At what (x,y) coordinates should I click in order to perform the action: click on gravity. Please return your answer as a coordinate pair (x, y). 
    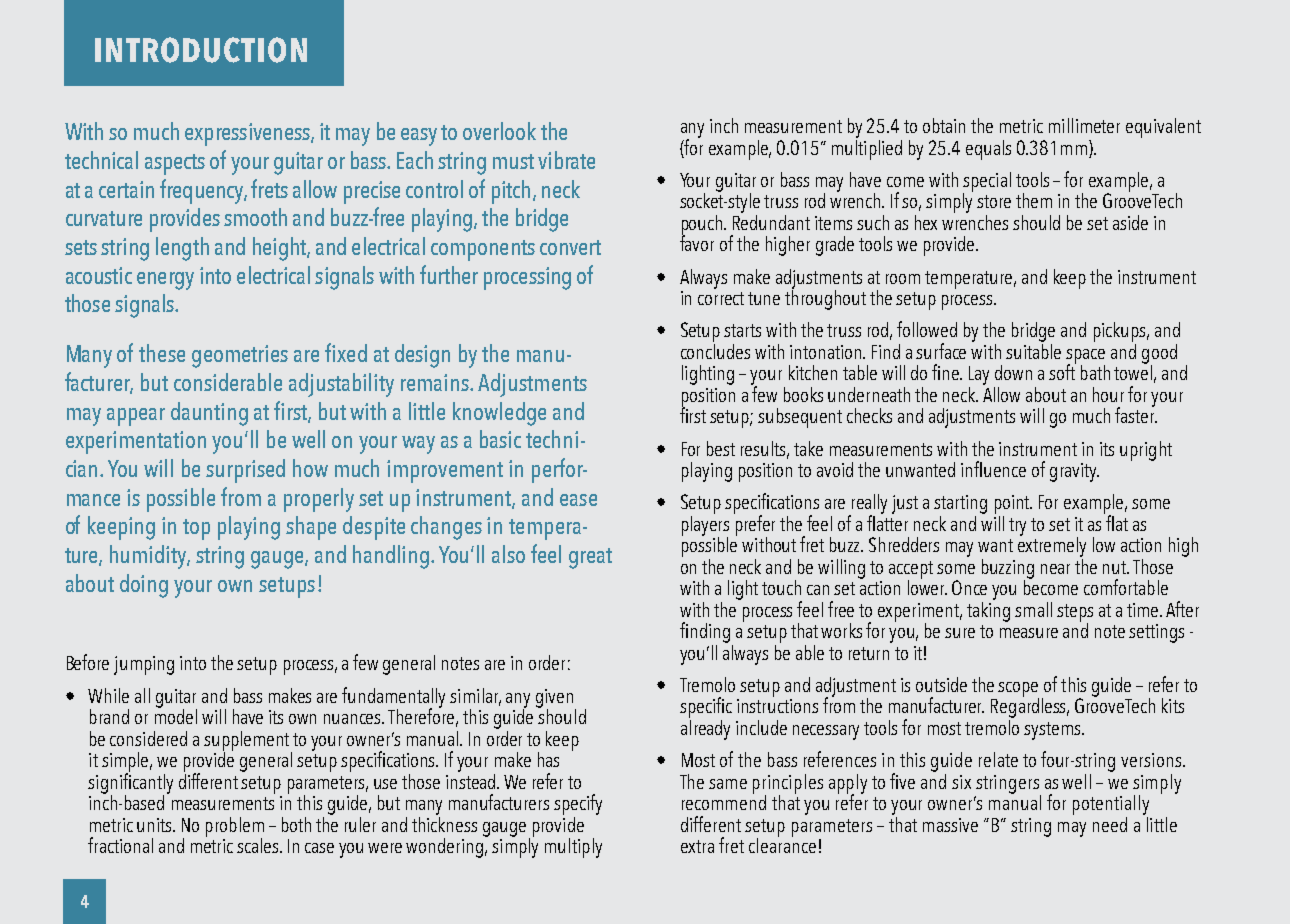
    Looking at the image, I should click on (1074, 472).
